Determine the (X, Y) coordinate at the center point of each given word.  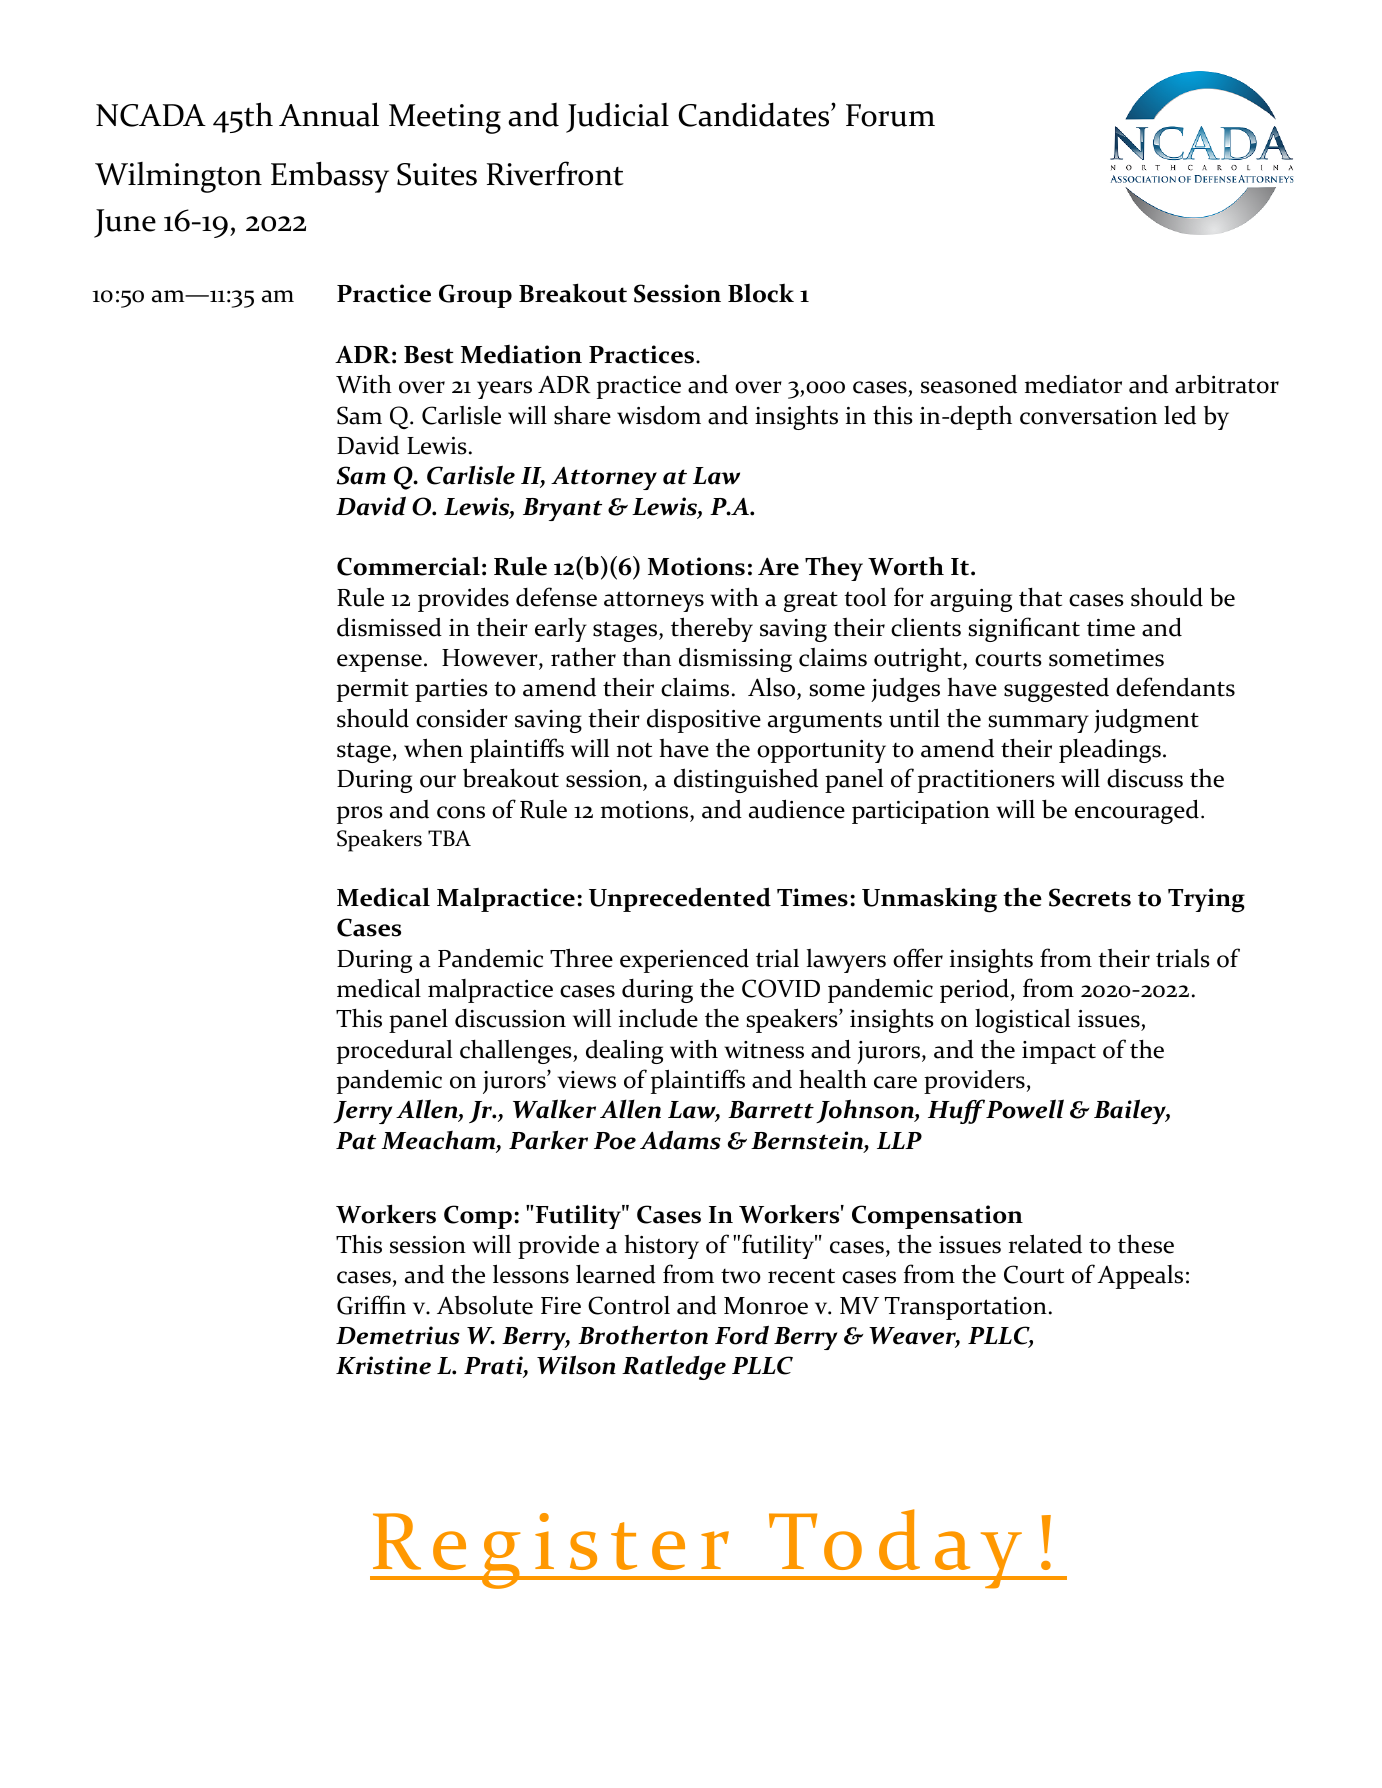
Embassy (330, 177)
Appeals (1140, 1277)
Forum (890, 115)
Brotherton (643, 1335)
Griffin (371, 1305)
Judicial (617, 117)
